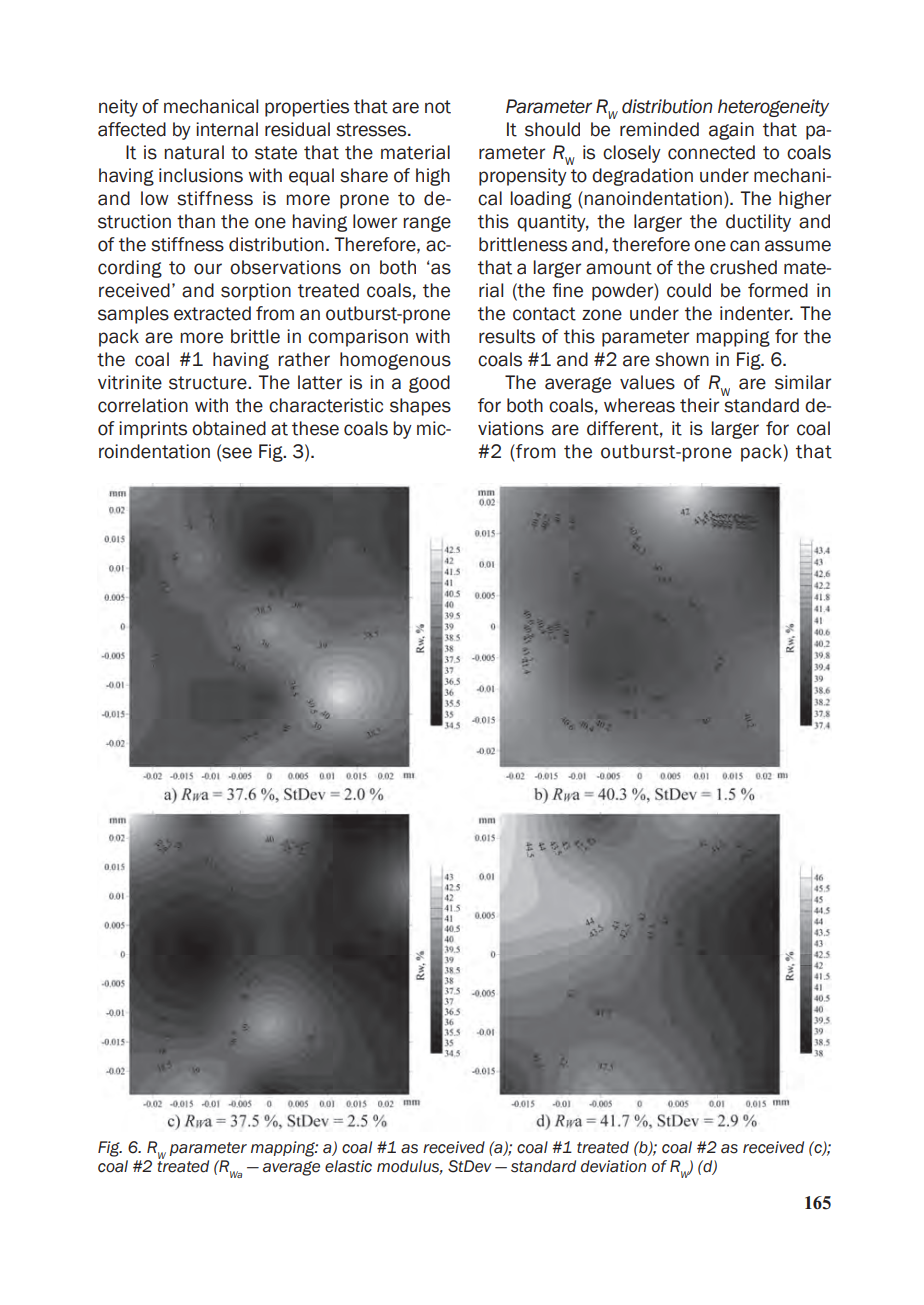 This document has height=1305, width=924. What do you see at coordinates (699, 405) in the document?
I see `their` at bounding box center [699, 405].
